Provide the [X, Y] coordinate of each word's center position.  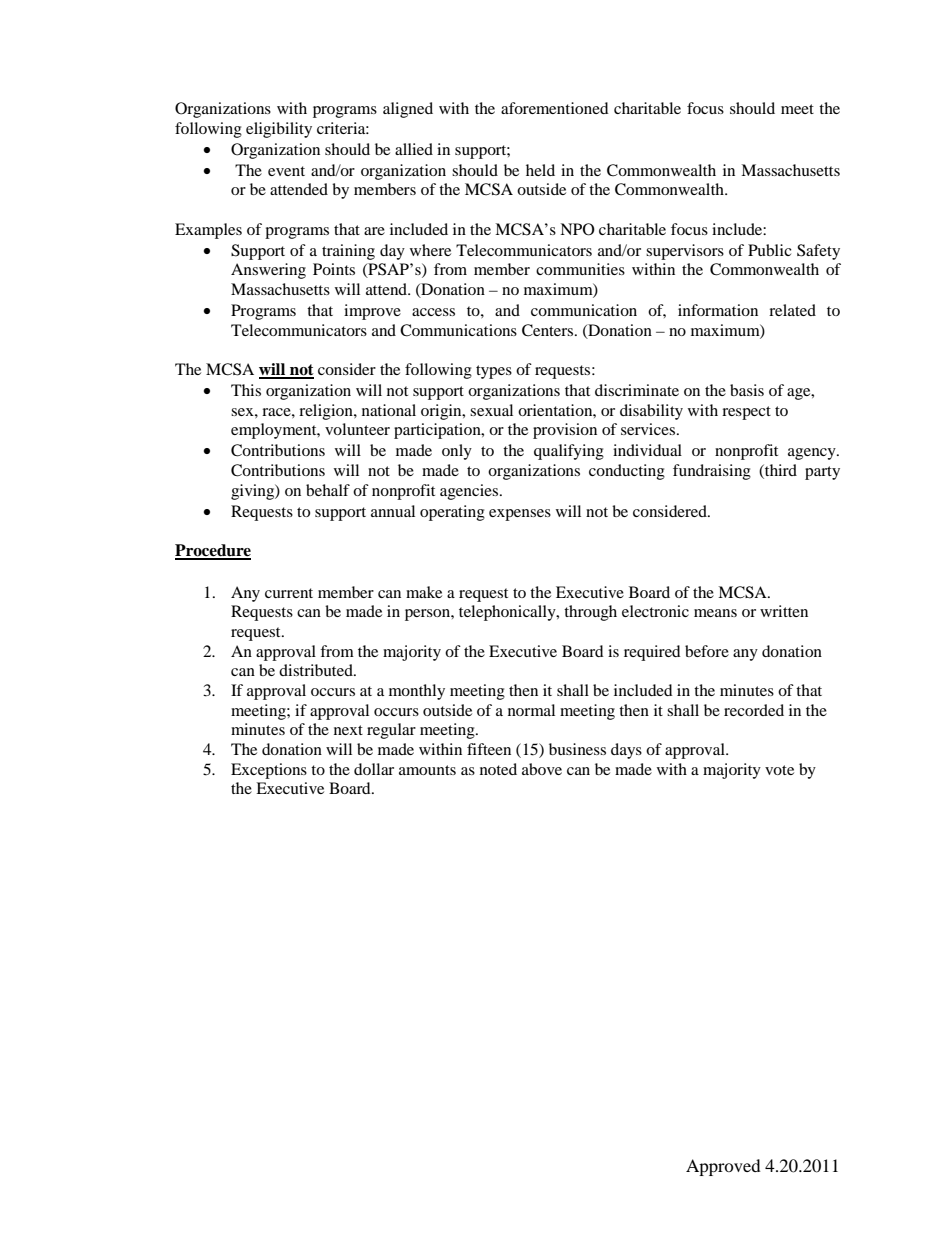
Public [770, 250]
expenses [520, 515]
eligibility [279, 130]
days [626, 751]
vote [779, 770]
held [540, 170]
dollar [374, 769]
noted [498, 769]
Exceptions [269, 771]
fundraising [712, 472]
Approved [723, 1167]
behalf [328, 490]
